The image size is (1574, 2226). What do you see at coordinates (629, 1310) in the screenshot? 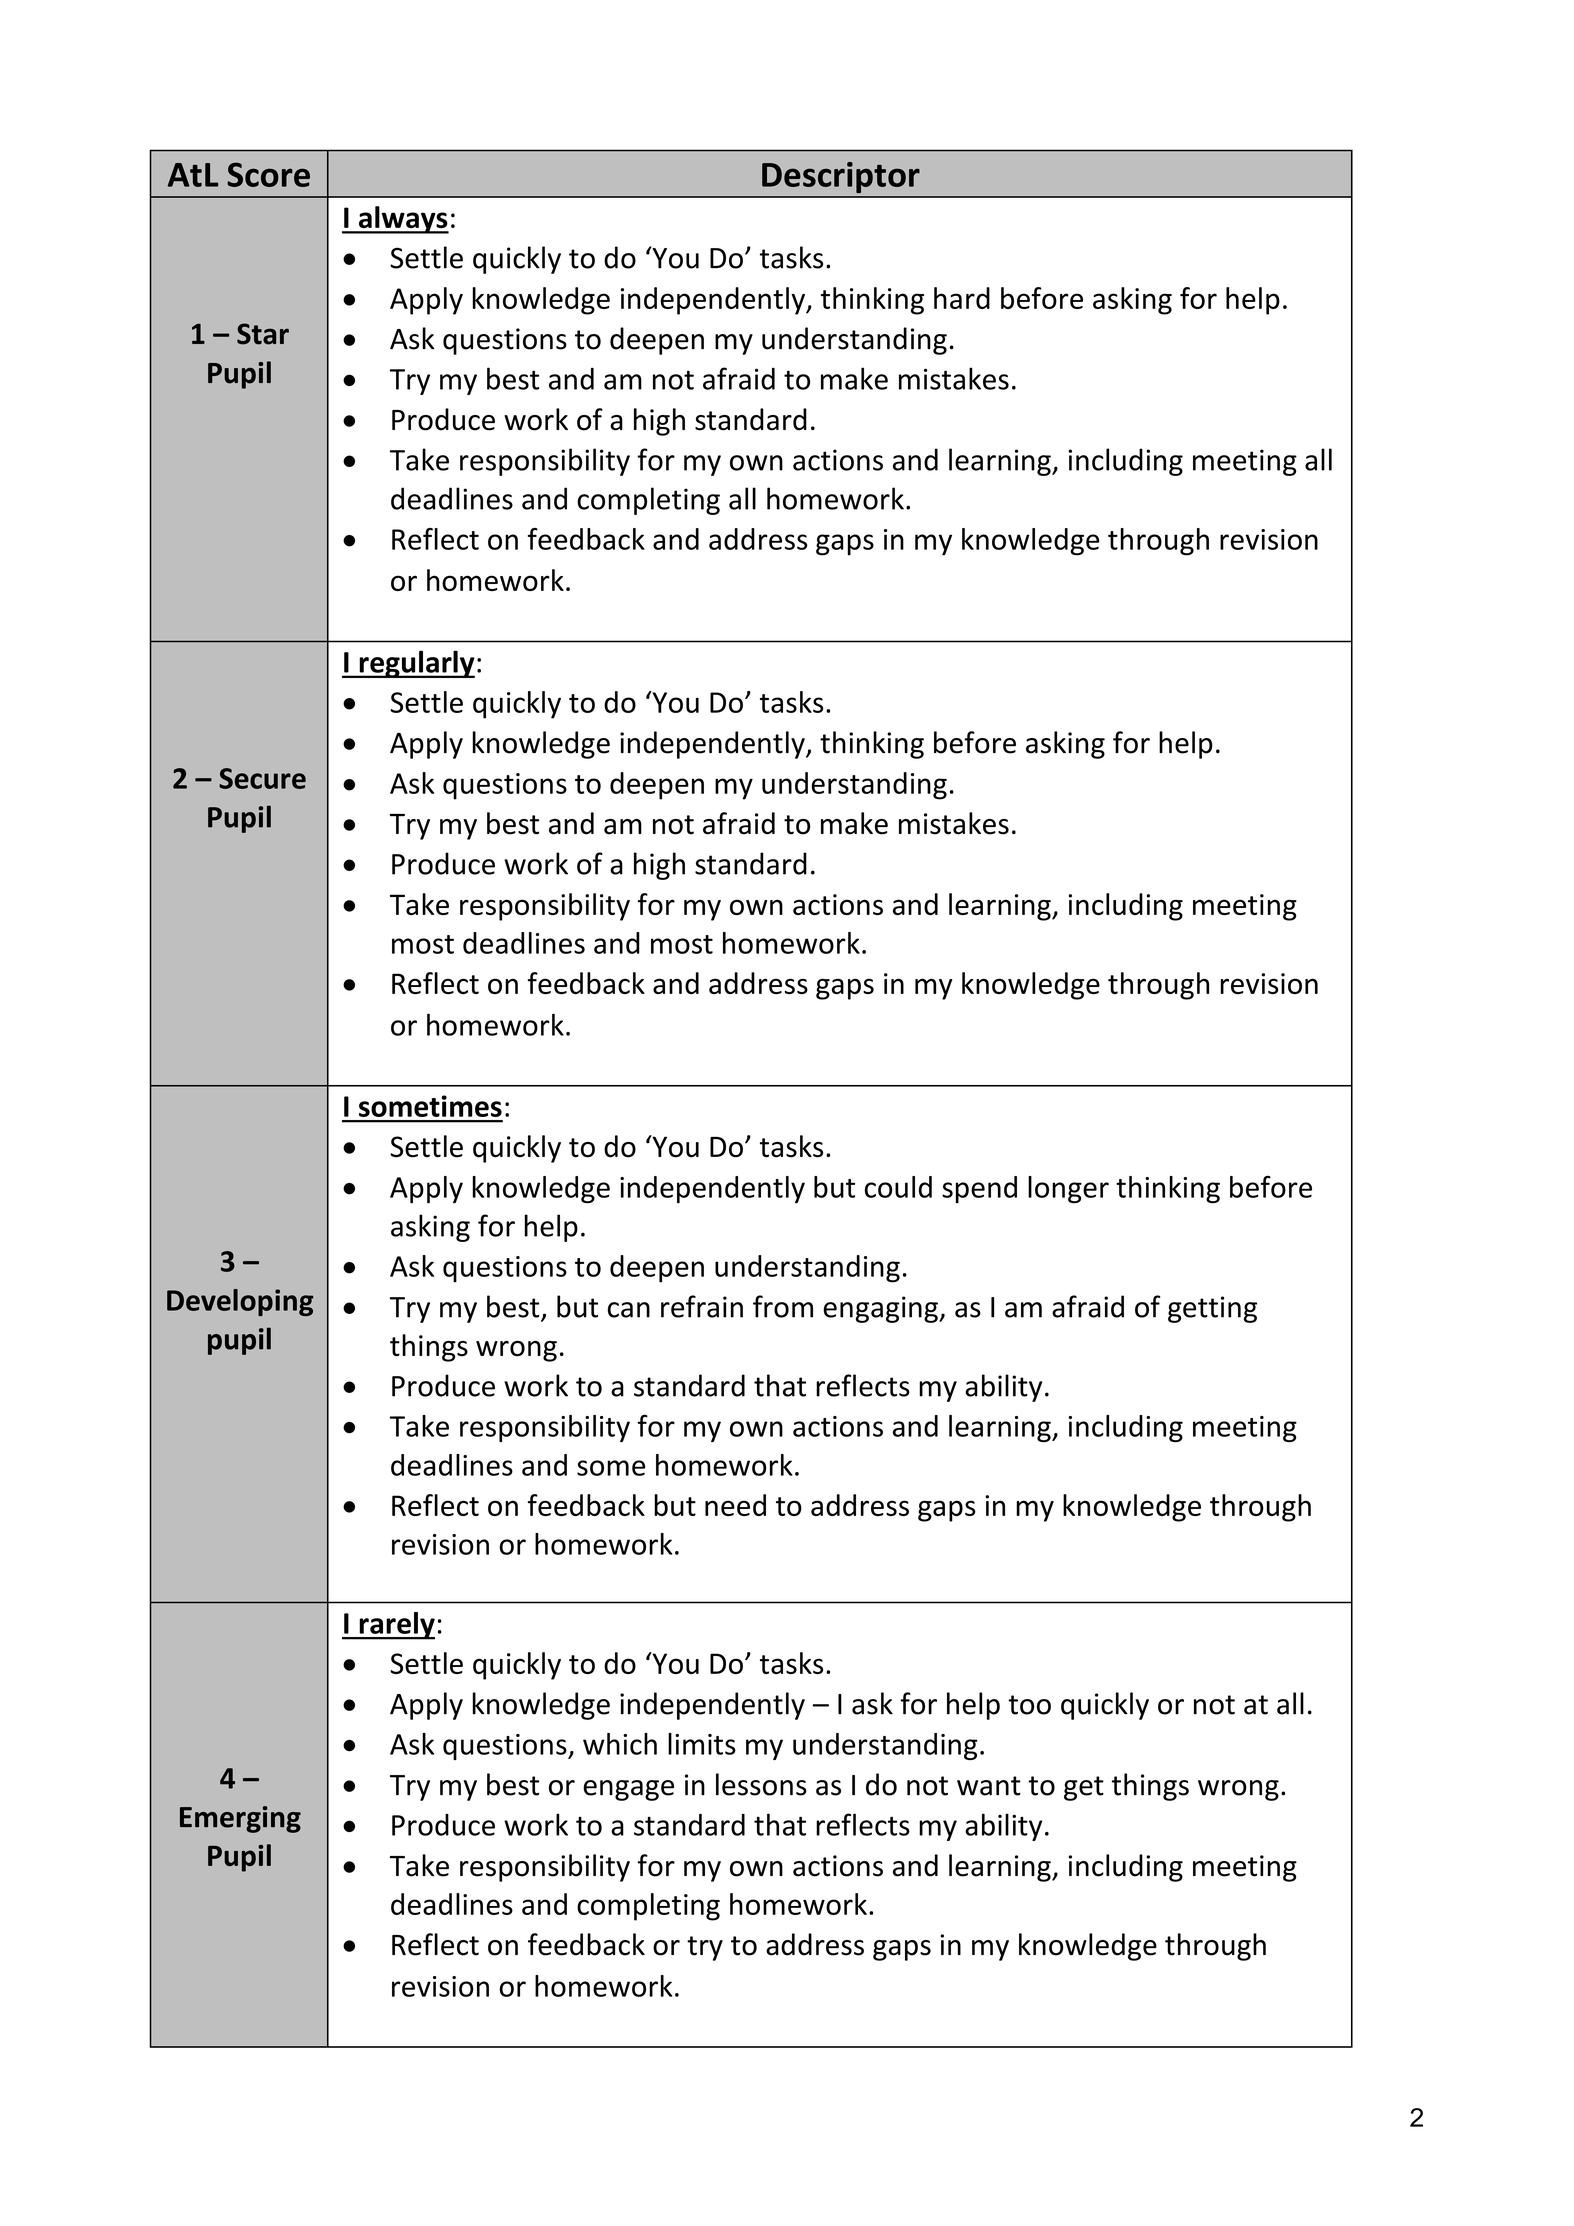
I see `can` at bounding box center [629, 1310].
